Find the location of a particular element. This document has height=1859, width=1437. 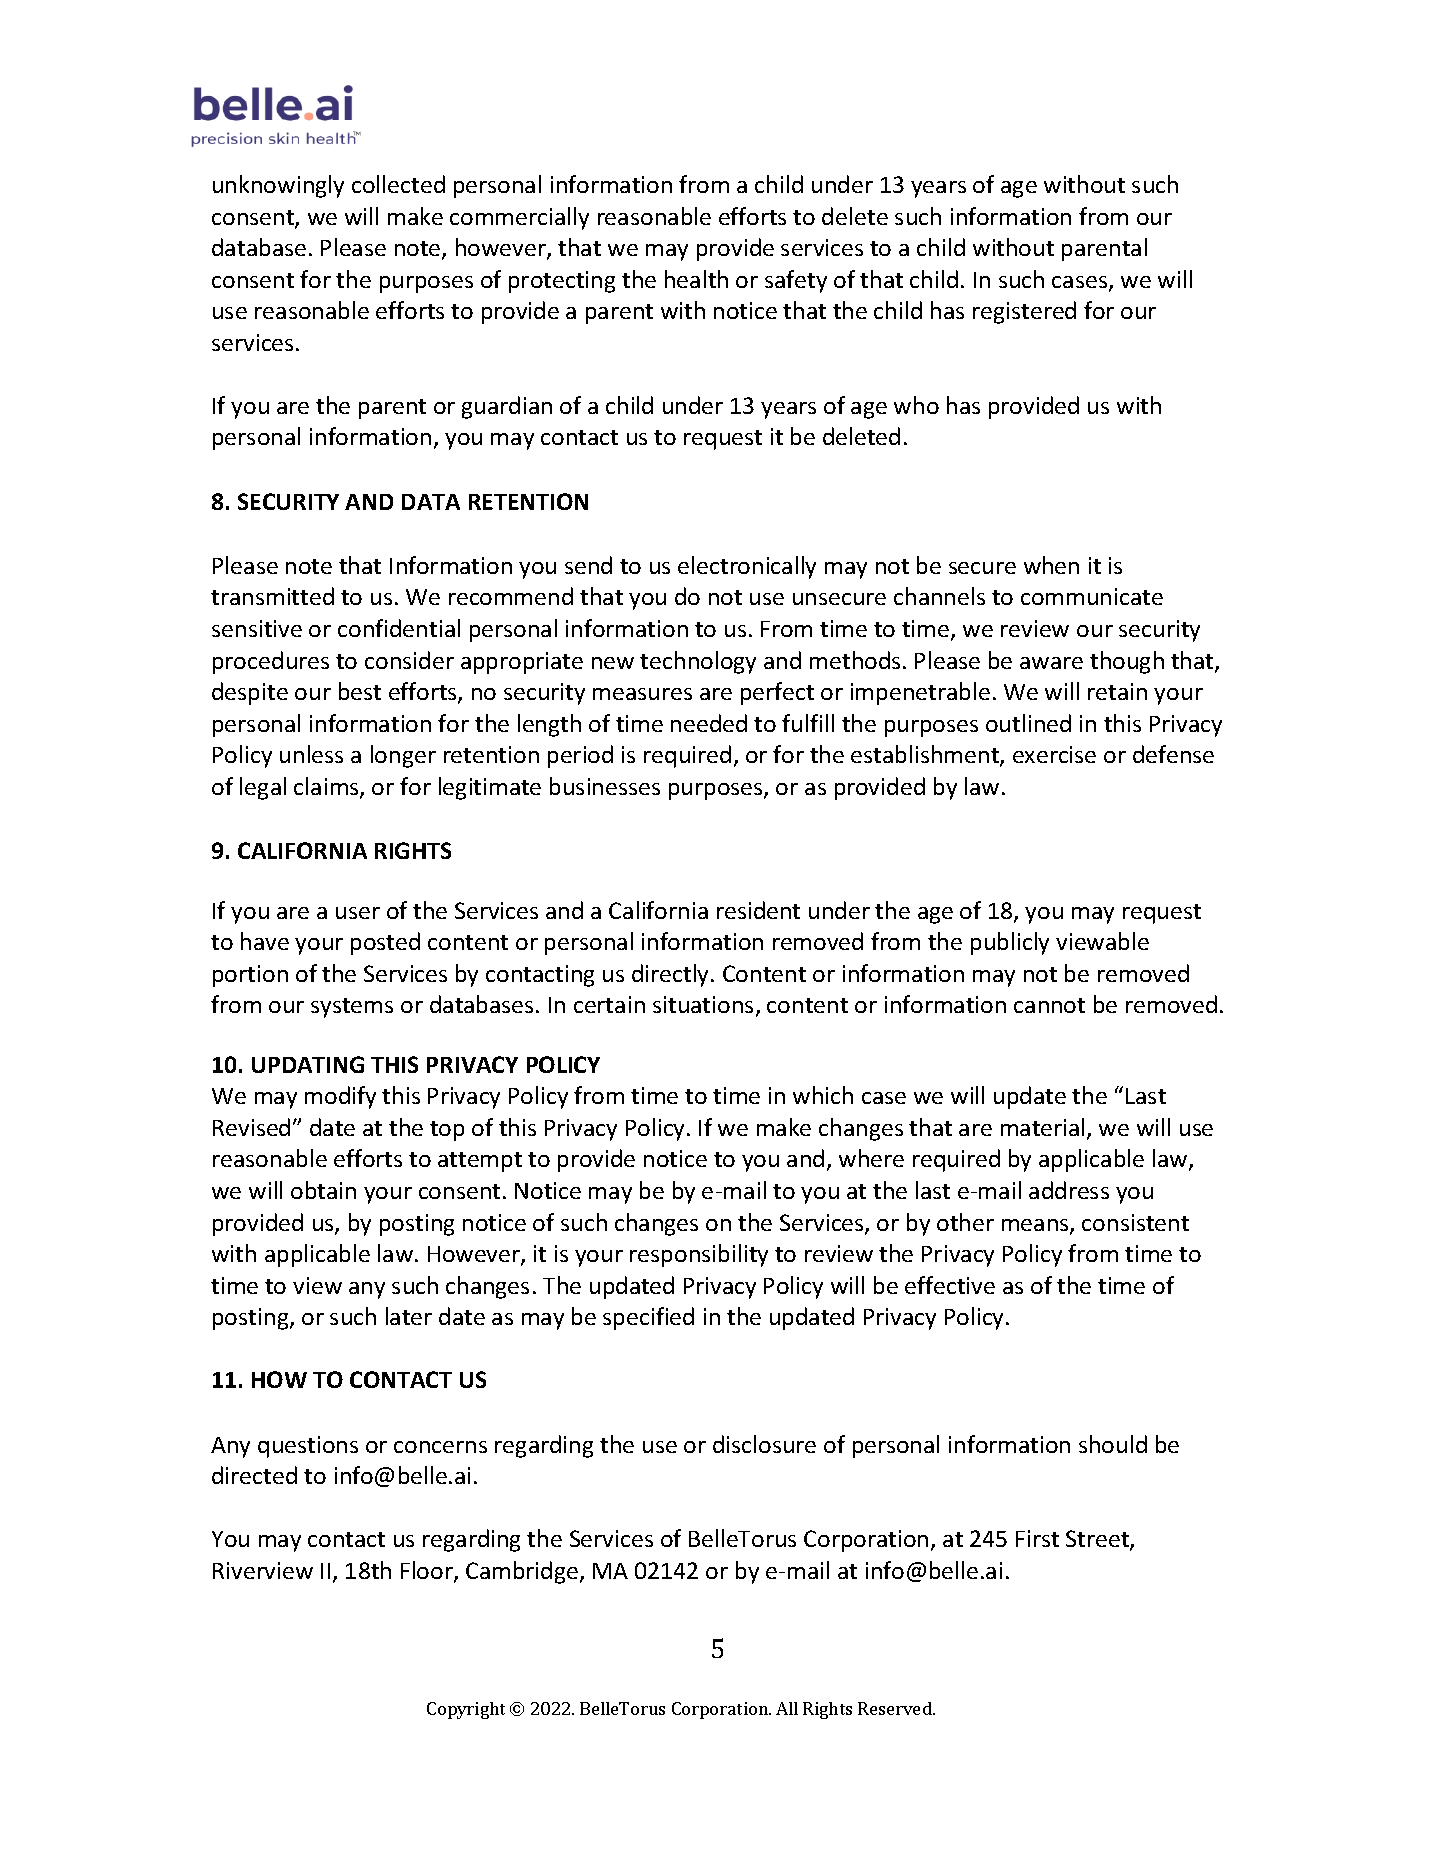

claims is located at coordinates (327, 787).
